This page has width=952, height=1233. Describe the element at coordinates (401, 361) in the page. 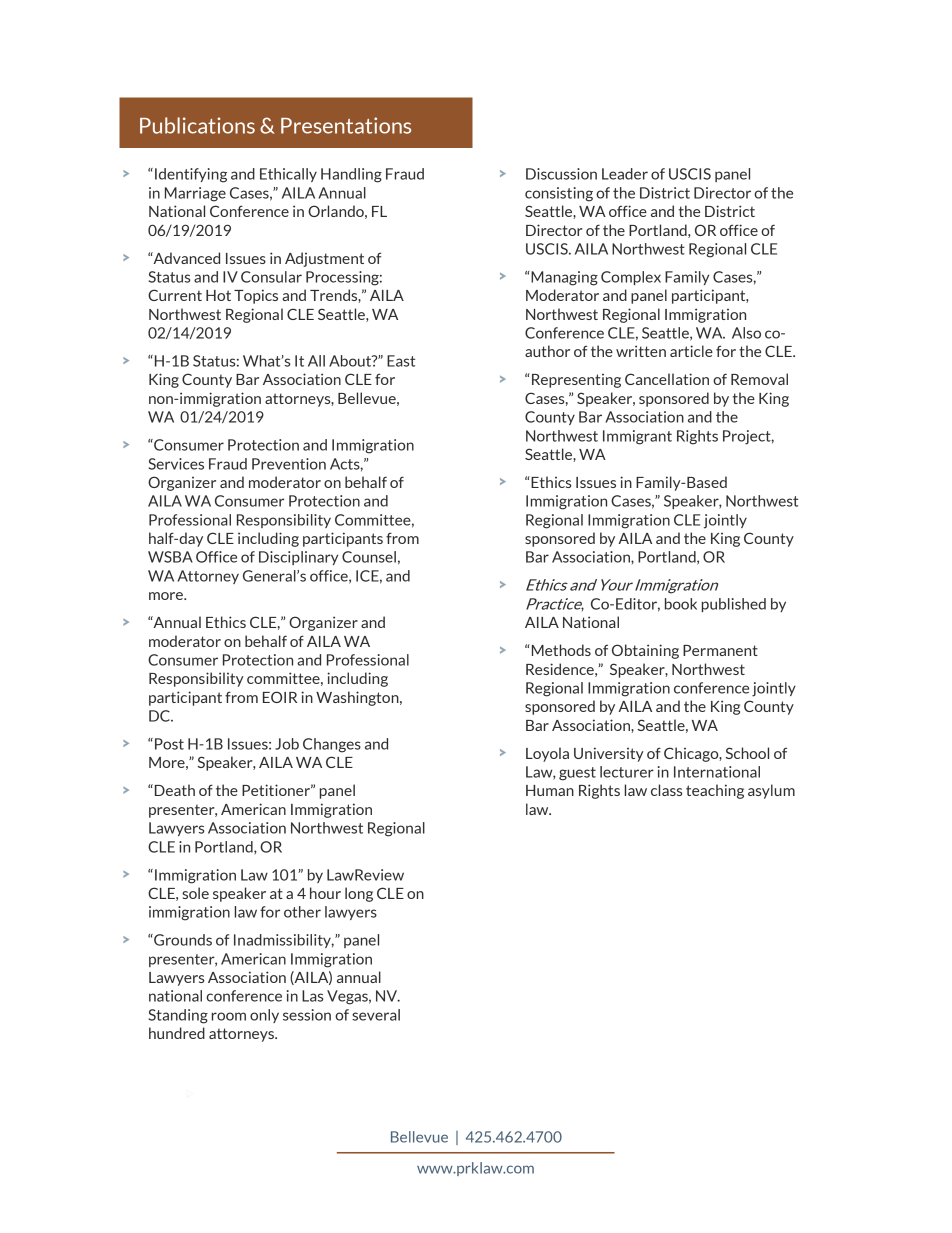

I see `East` at that location.
